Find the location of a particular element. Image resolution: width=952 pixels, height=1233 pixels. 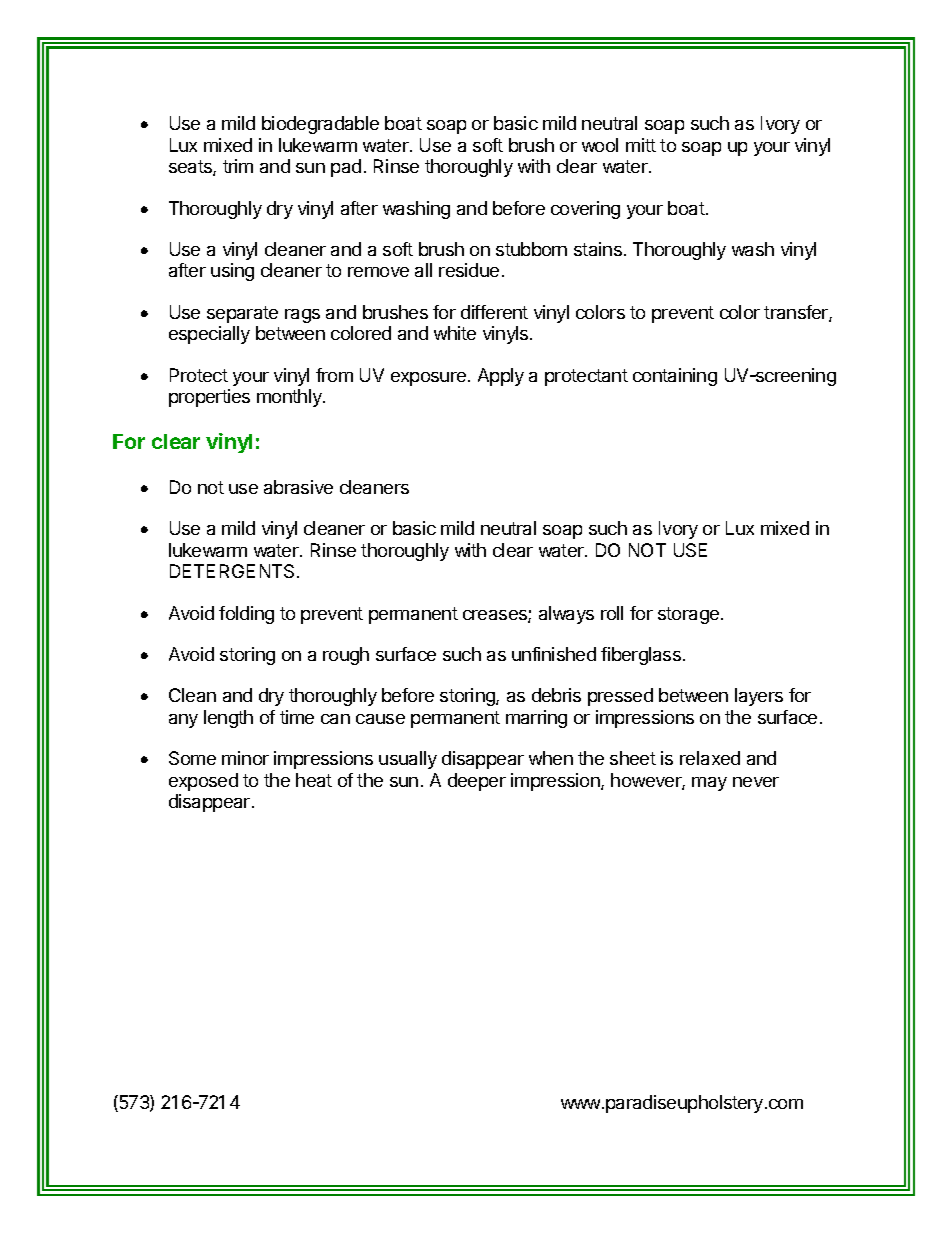

fiberglass is located at coordinates (641, 656).
